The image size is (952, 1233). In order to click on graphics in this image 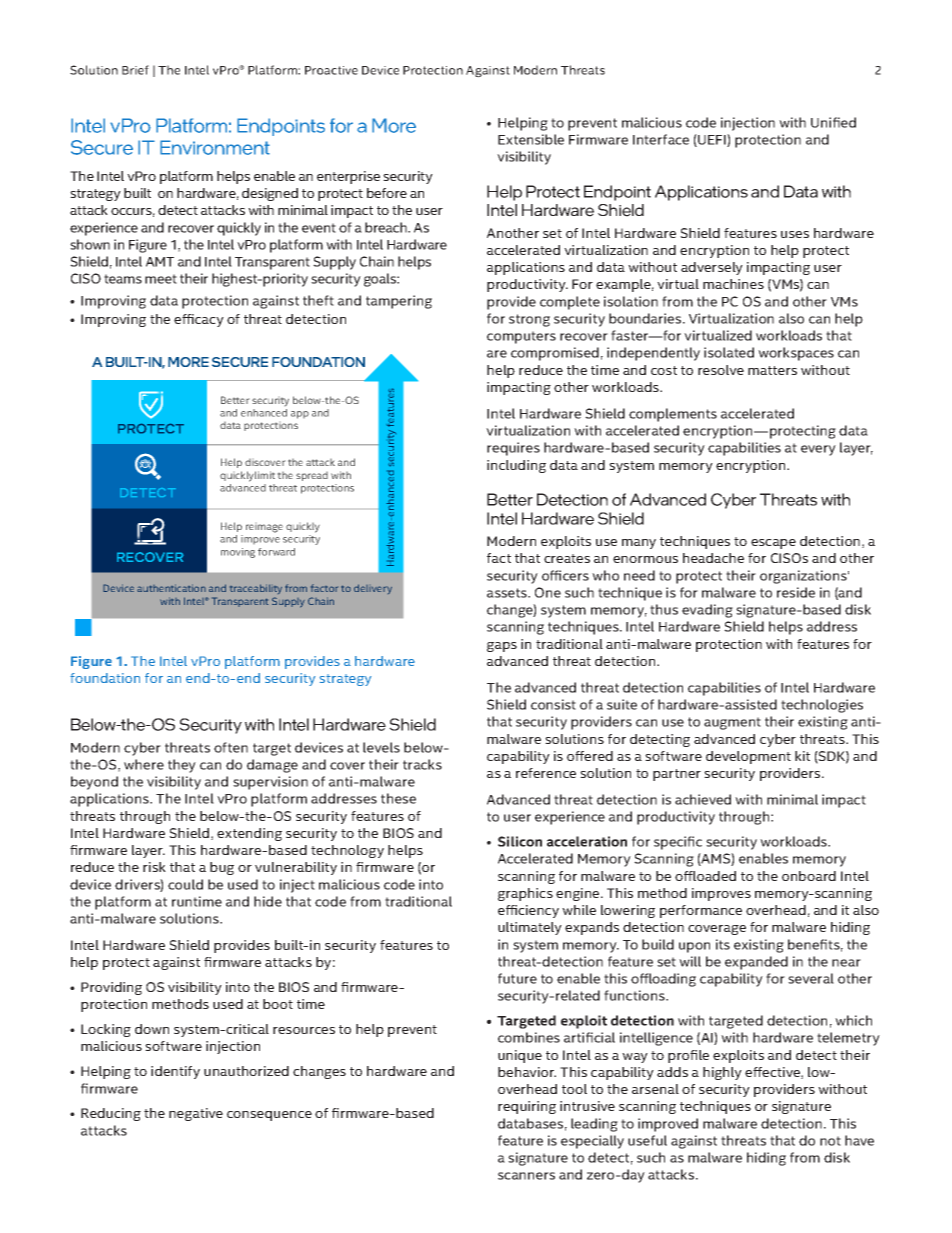, I will do `click(525, 894)`.
